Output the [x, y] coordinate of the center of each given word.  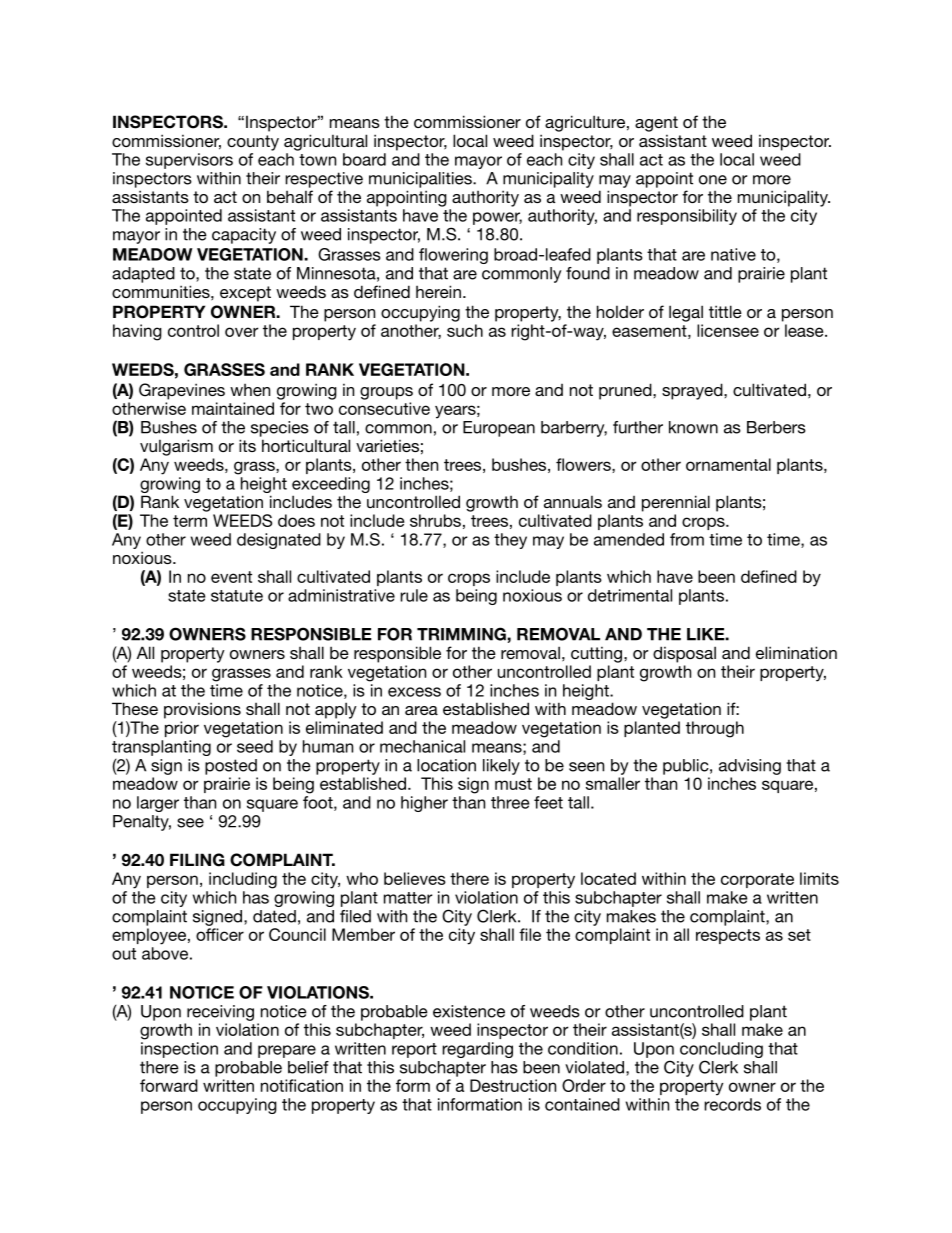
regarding [477, 1050]
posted [231, 767]
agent [656, 124]
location [446, 765]
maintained [233, 408]
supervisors [189, 161]
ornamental [728, 464]
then [421, 464]
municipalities [421, 180]
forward [169, 1085]
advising [750, 767]
